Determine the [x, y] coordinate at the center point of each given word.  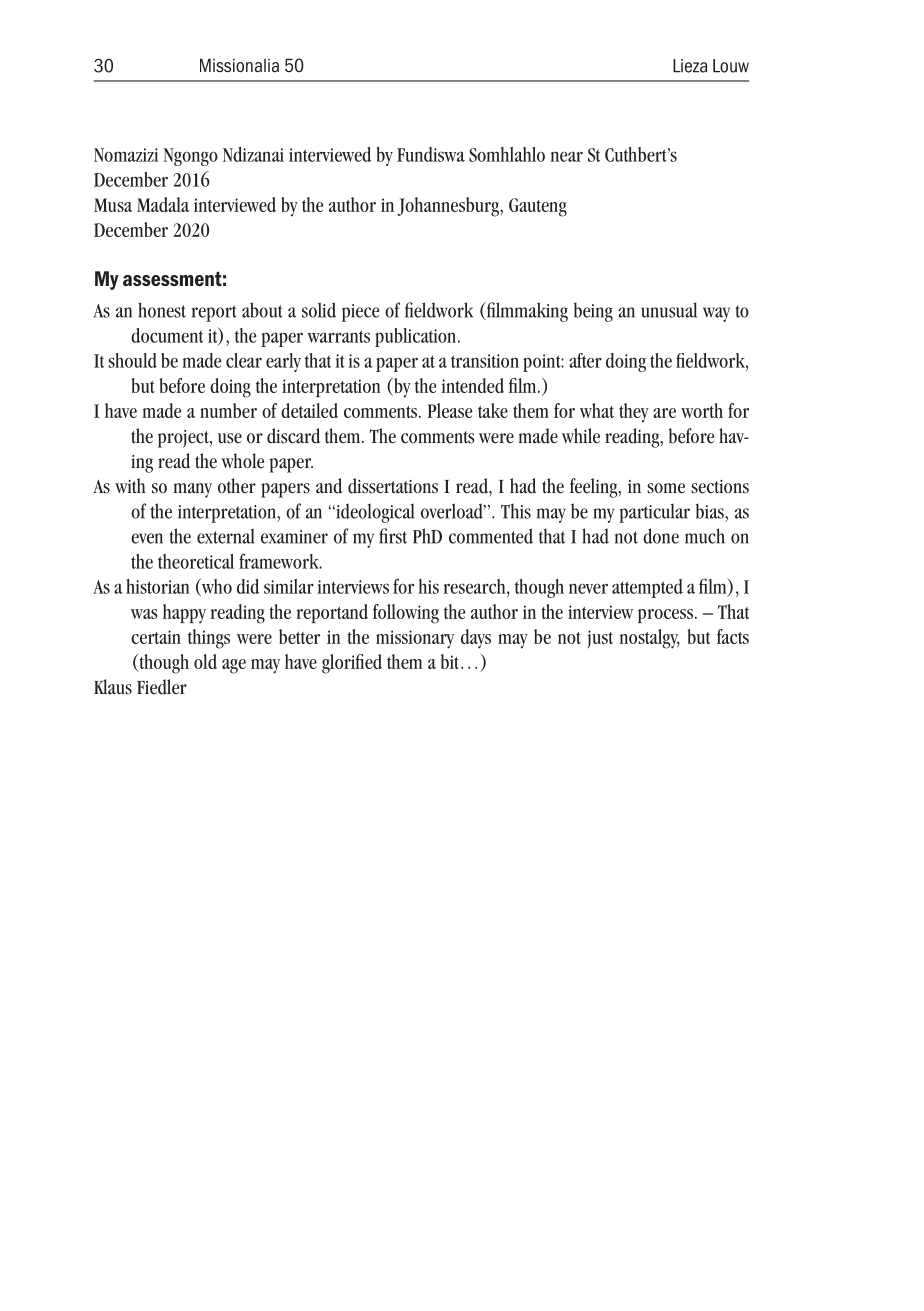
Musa [113, 205]
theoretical [196, 561]
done [661, 536]
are [664, 413]
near [567, 156]
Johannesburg [449, 207]
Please [450, 410]
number [228, 410]
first [393, 536]
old [205, 661]
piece [360, 313]
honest [162, 310]
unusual [669, 310]
